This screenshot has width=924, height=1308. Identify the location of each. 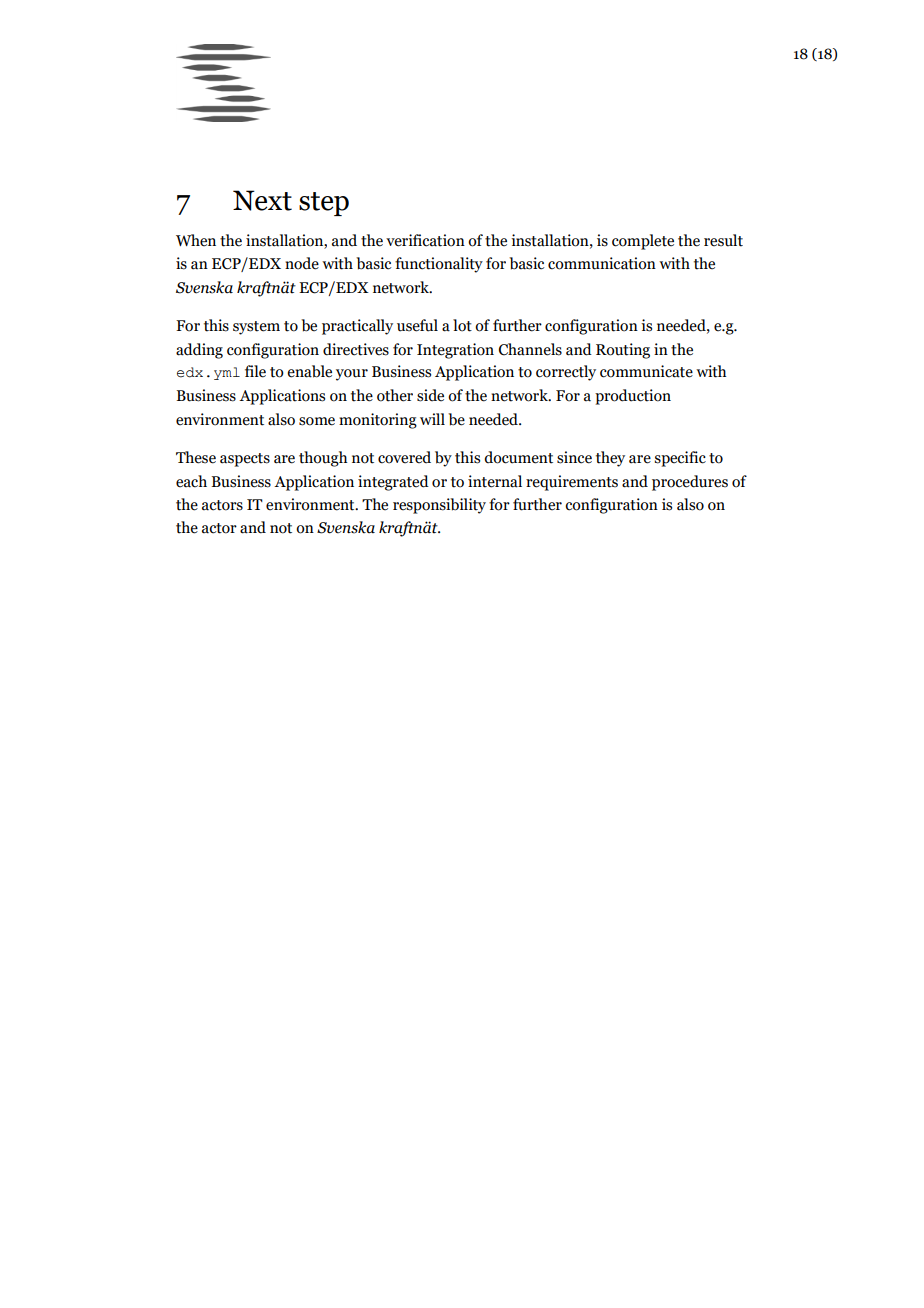
(191, 481).
